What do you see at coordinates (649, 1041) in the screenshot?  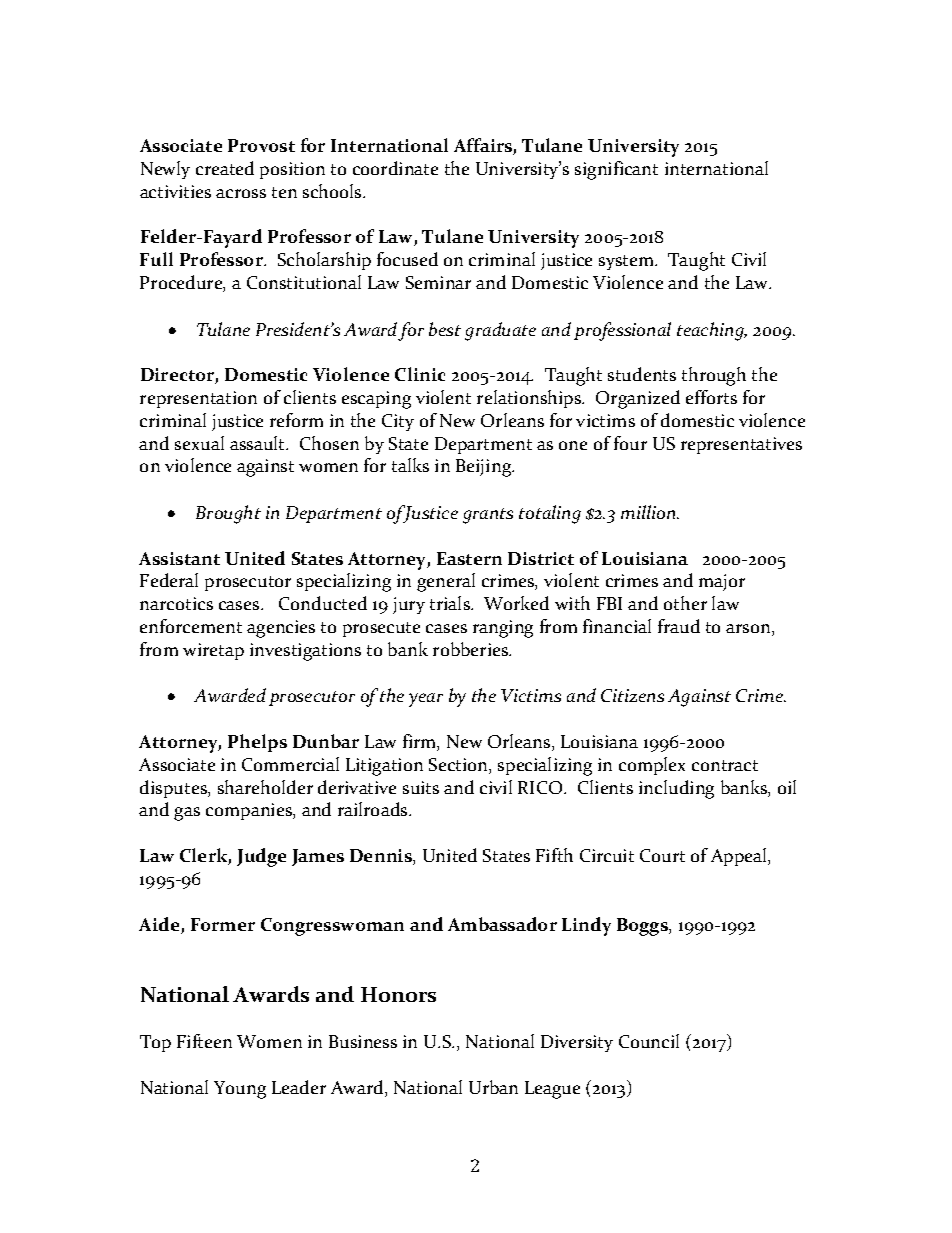 I see `Council` at bounding box center [649, 1041].
